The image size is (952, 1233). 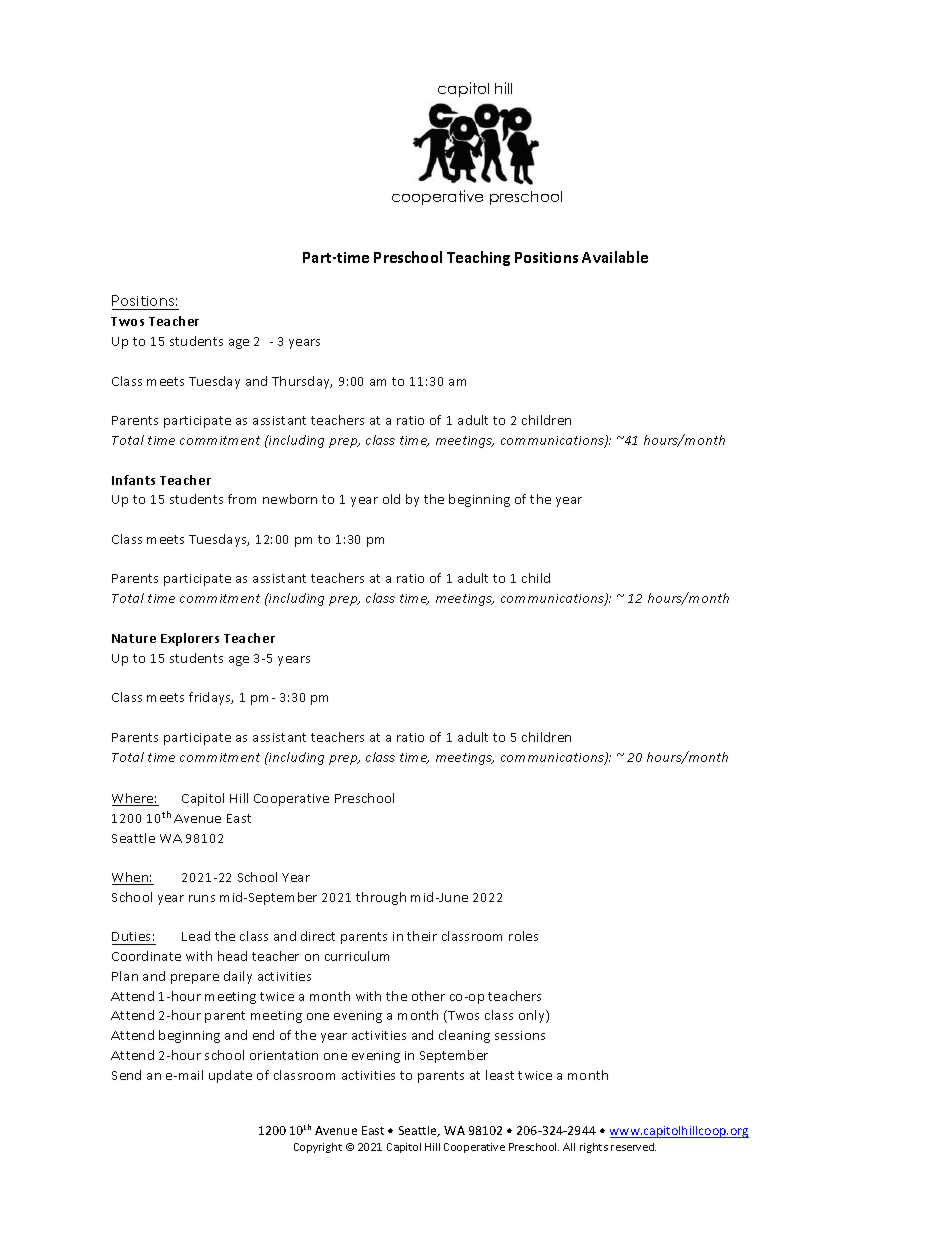 What do you see at coordinates (523, 936) in the screenshot?
I see `roles` at bounding box center [523, 936].
